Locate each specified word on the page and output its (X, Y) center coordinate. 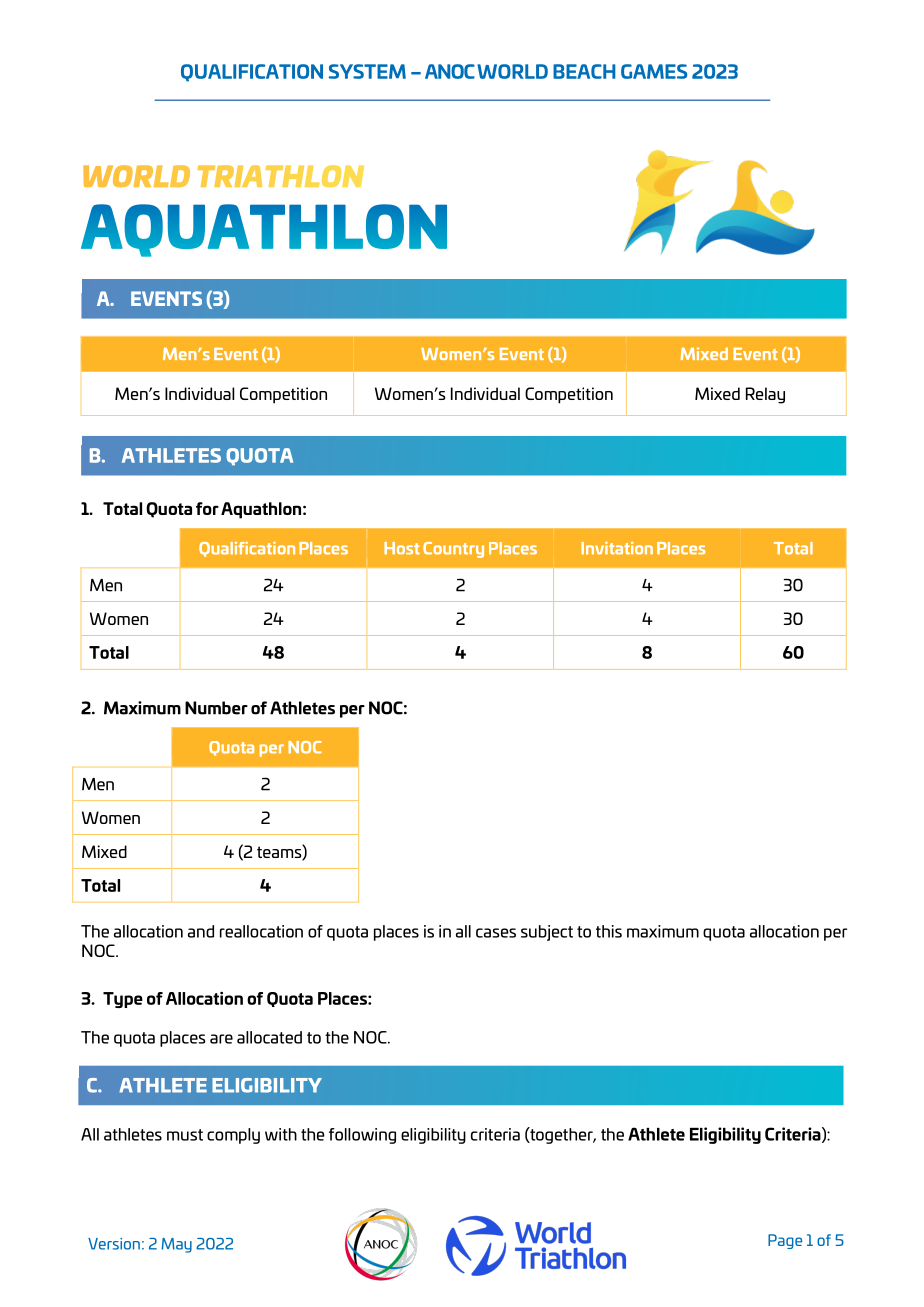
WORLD (512, 71)
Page (785, 1241)
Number (216, 708)
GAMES (654, 71)
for (207, 508)
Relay (765, 395)
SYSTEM (367, 71)
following (362, 1136)
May (176, 1245)
